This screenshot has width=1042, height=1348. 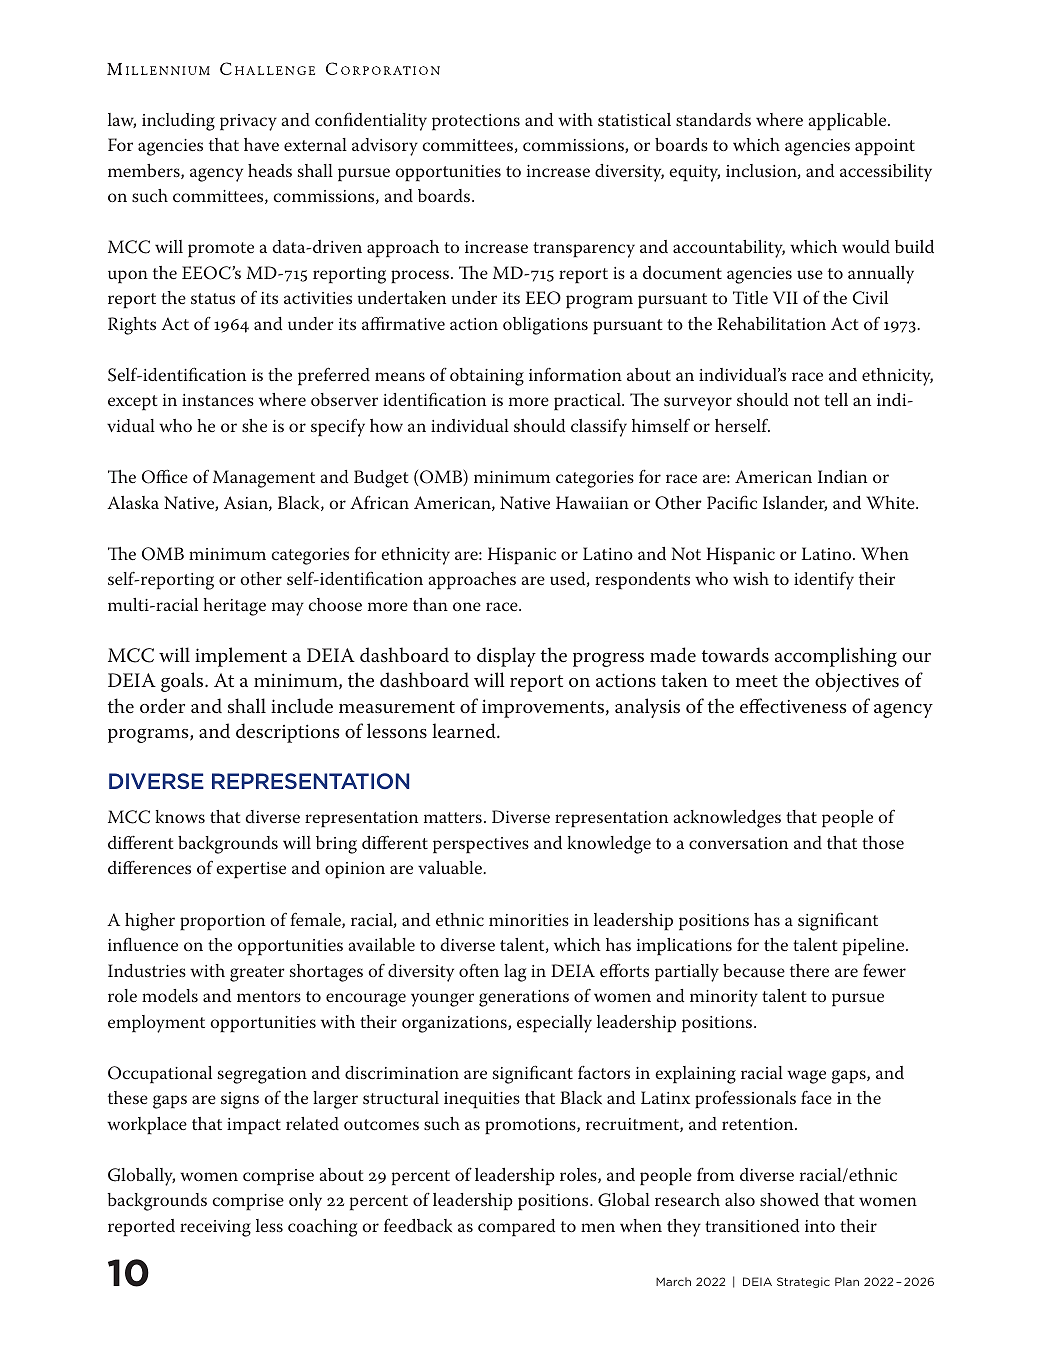 What do you see at coordinates (257, 974) in the screenshot?
I see `greater` at bounding box center [257, 974].
